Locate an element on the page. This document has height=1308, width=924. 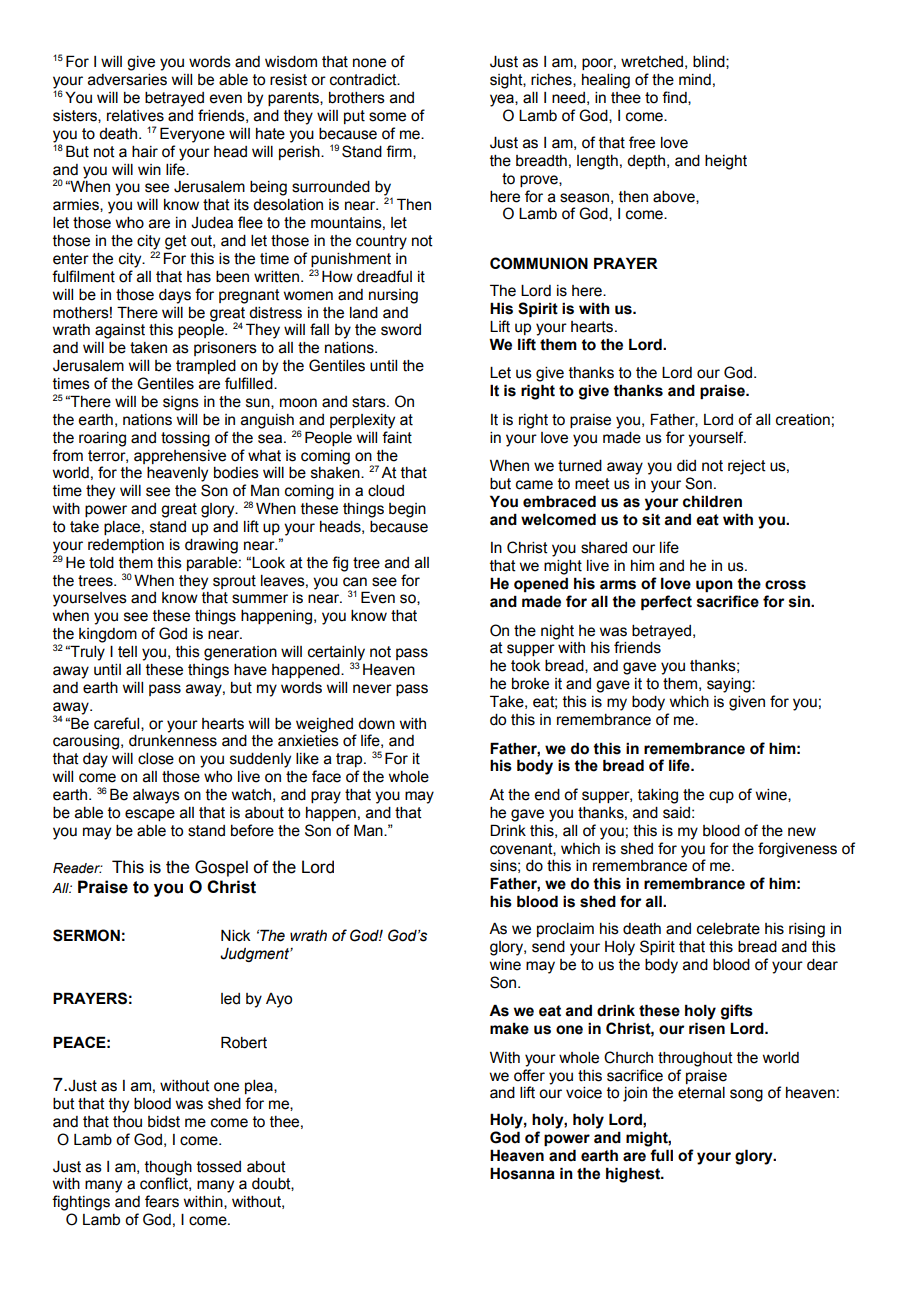
yea is located at coordinates (503, 100).
